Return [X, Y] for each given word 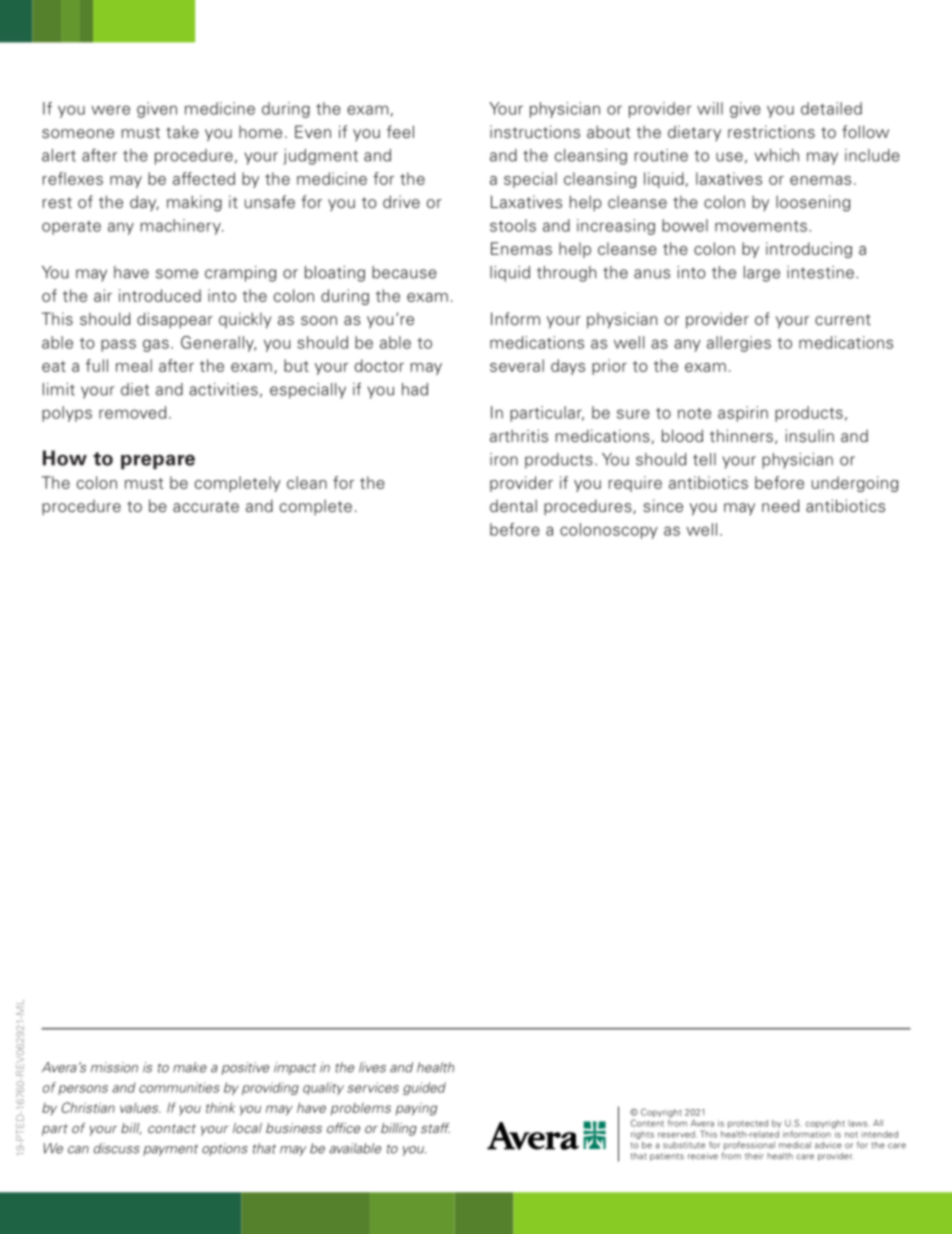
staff [435, 1127]
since [663, 505]
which [777, 155]
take [182, 131]
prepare [158, 461]
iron [504, 459]
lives [372, 1067]
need [780, 505]
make [190, 1067]
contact [172, 1128]
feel [400, 131]
